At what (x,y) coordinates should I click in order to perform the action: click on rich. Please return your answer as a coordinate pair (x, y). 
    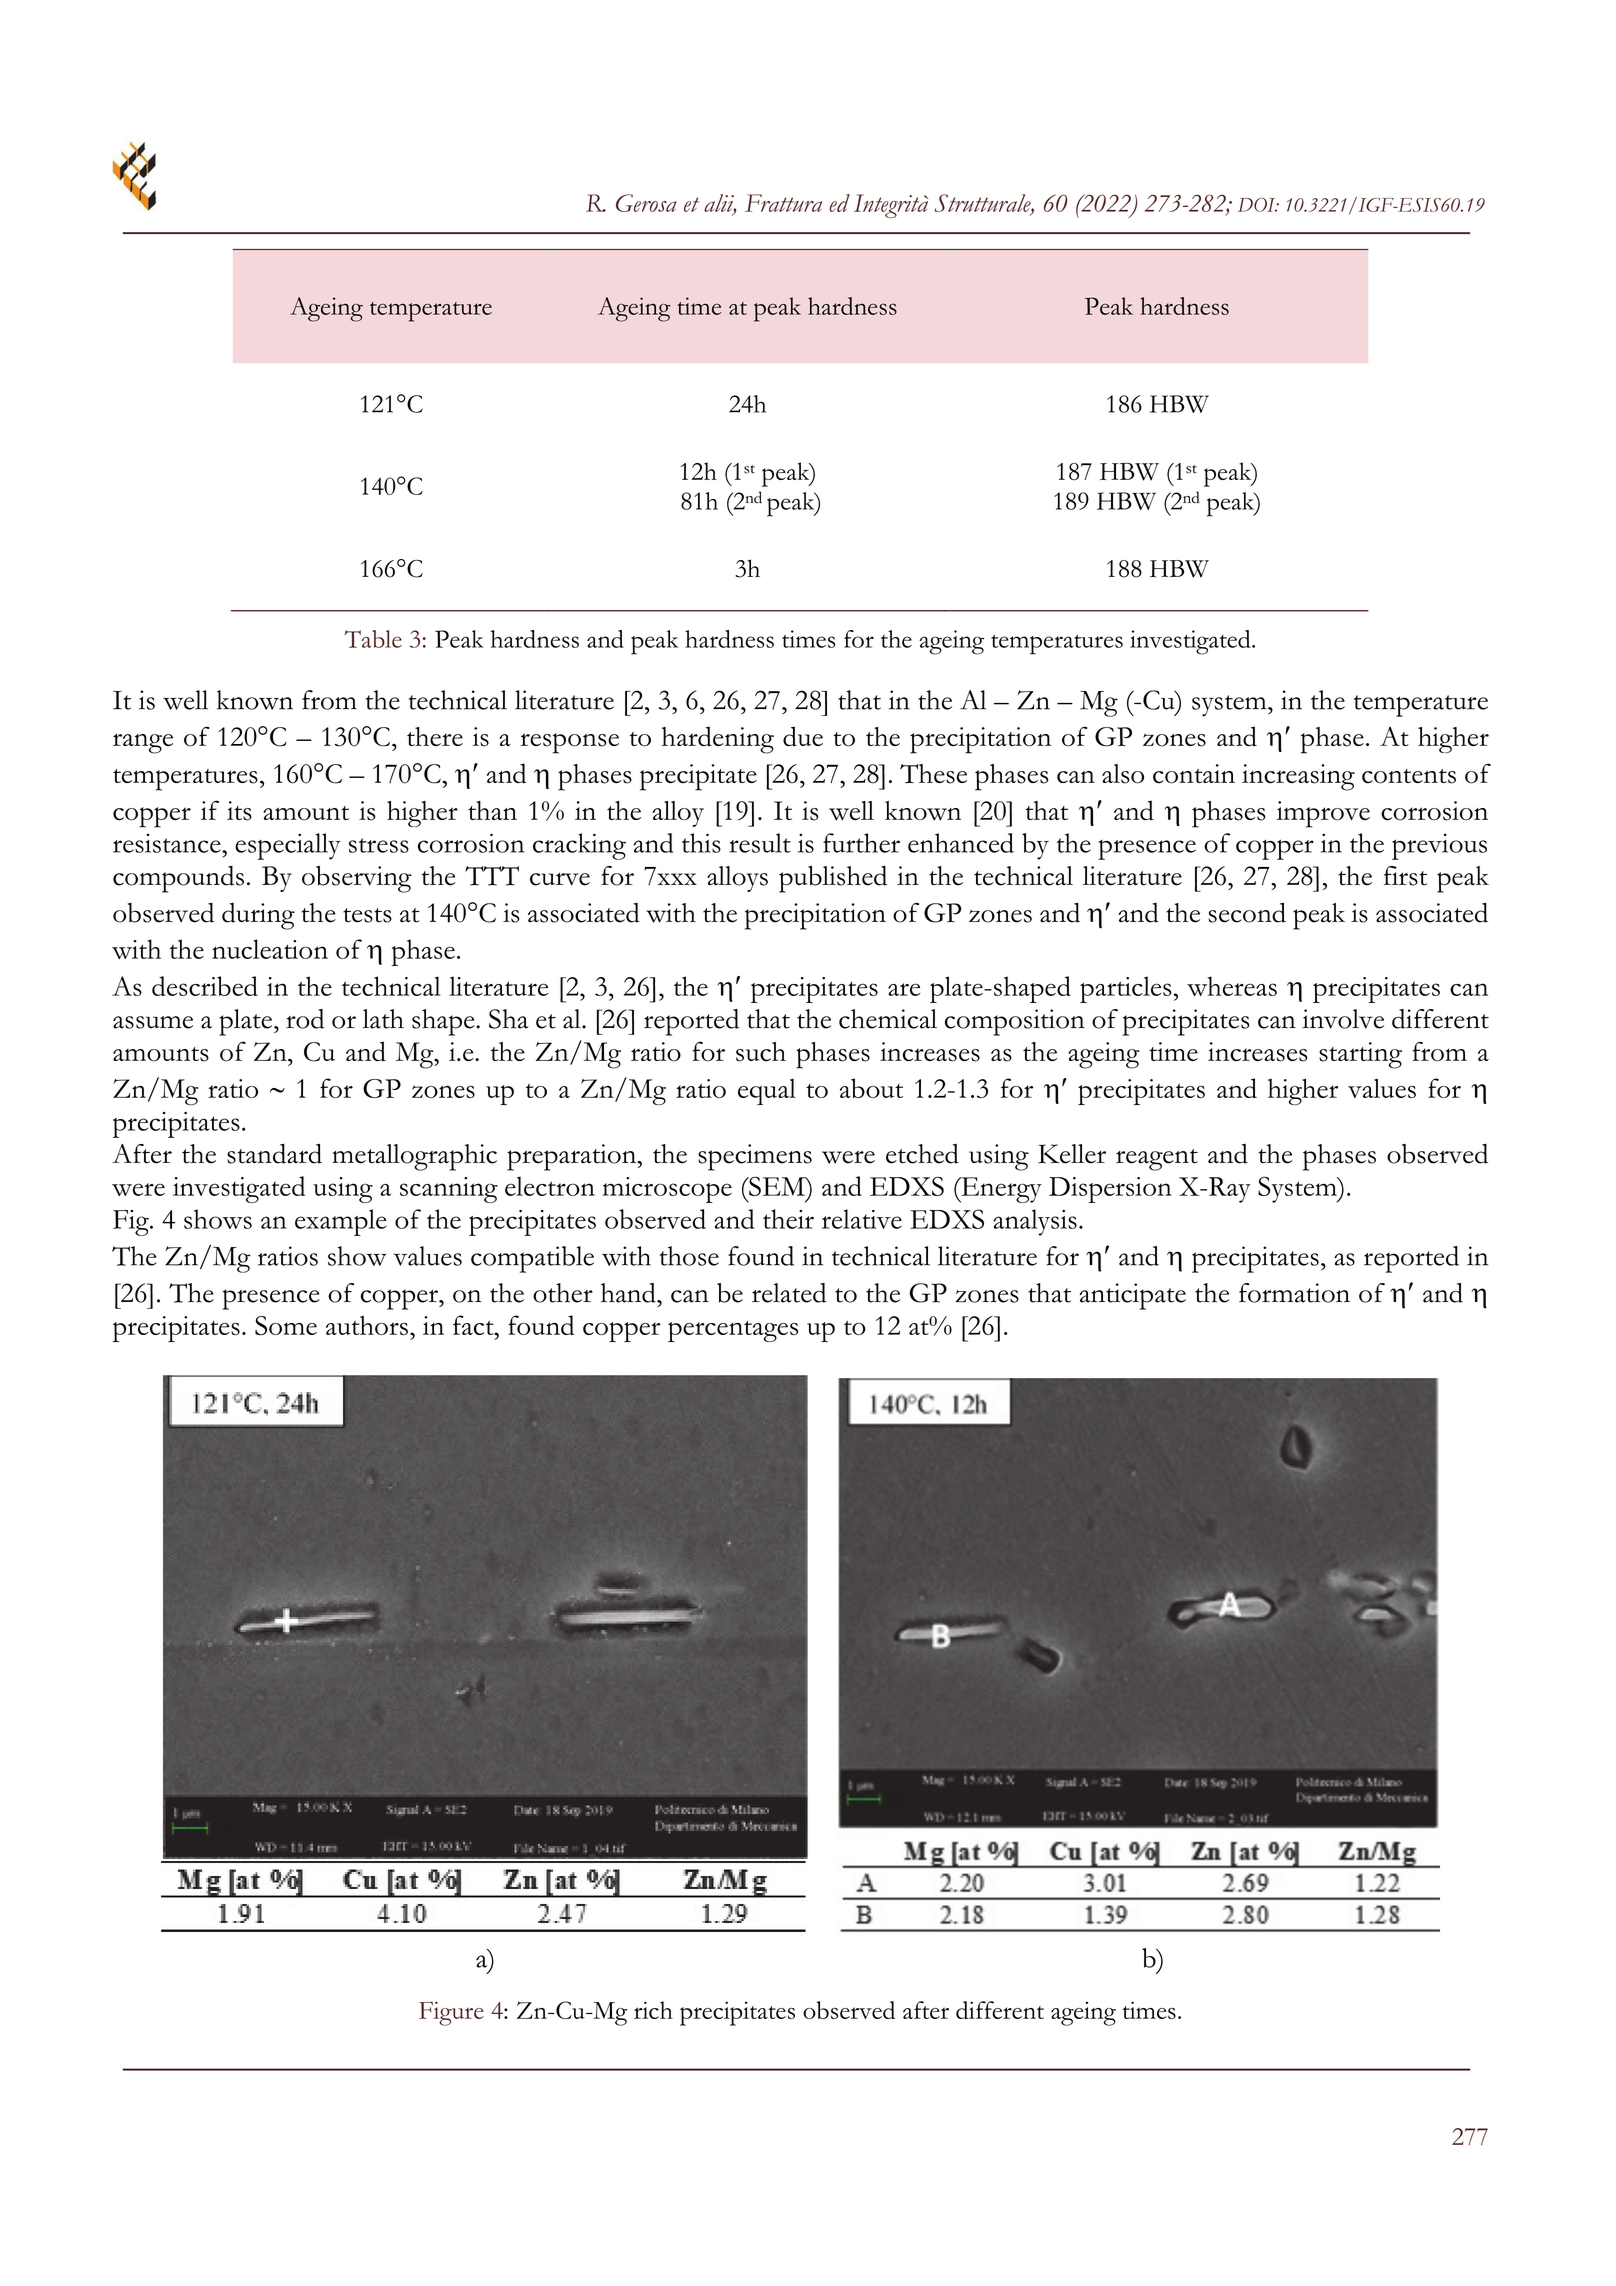
    Looking at the image, I should click on (653, 2010).
